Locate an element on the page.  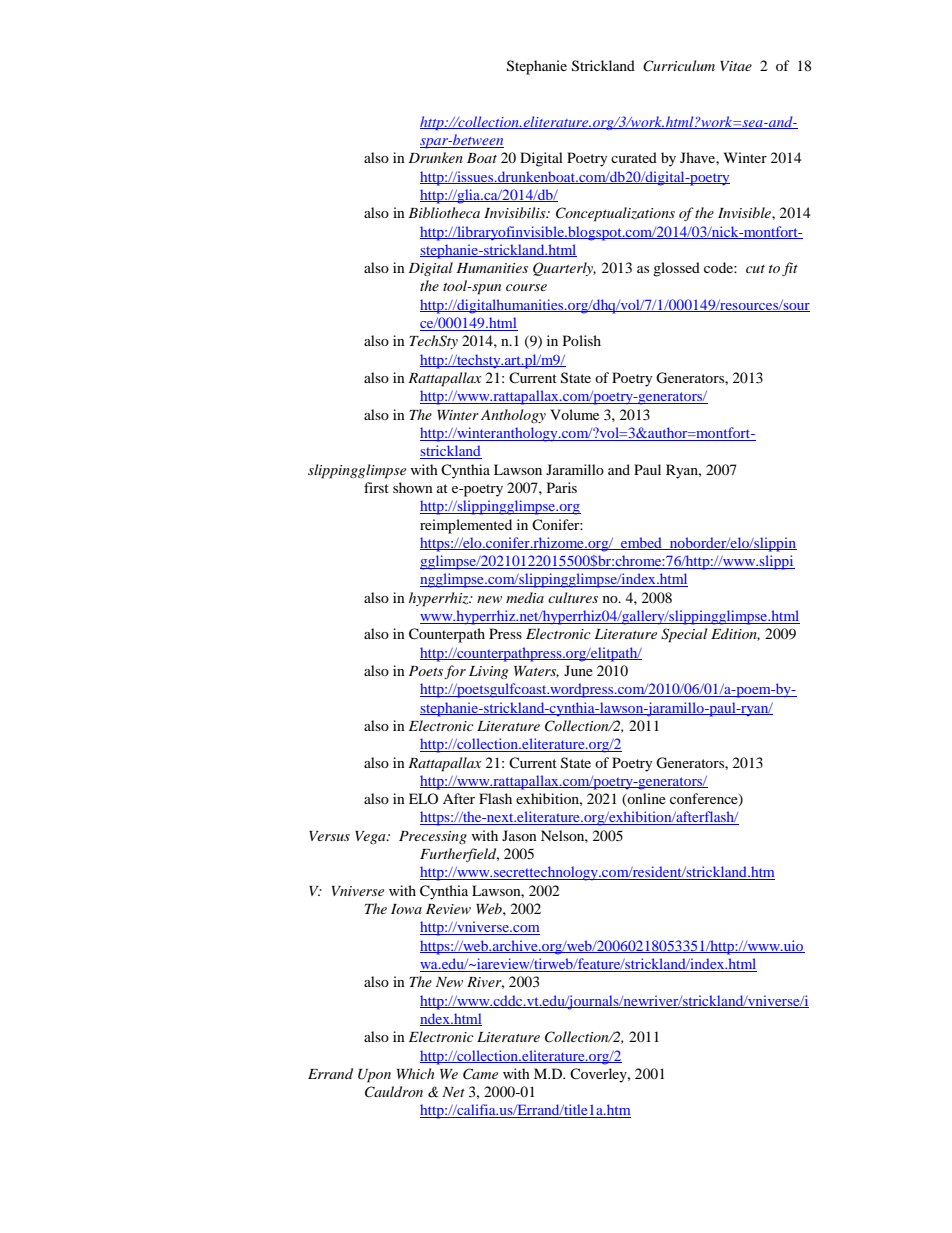
Jason is located at coordinates (519, 835).
